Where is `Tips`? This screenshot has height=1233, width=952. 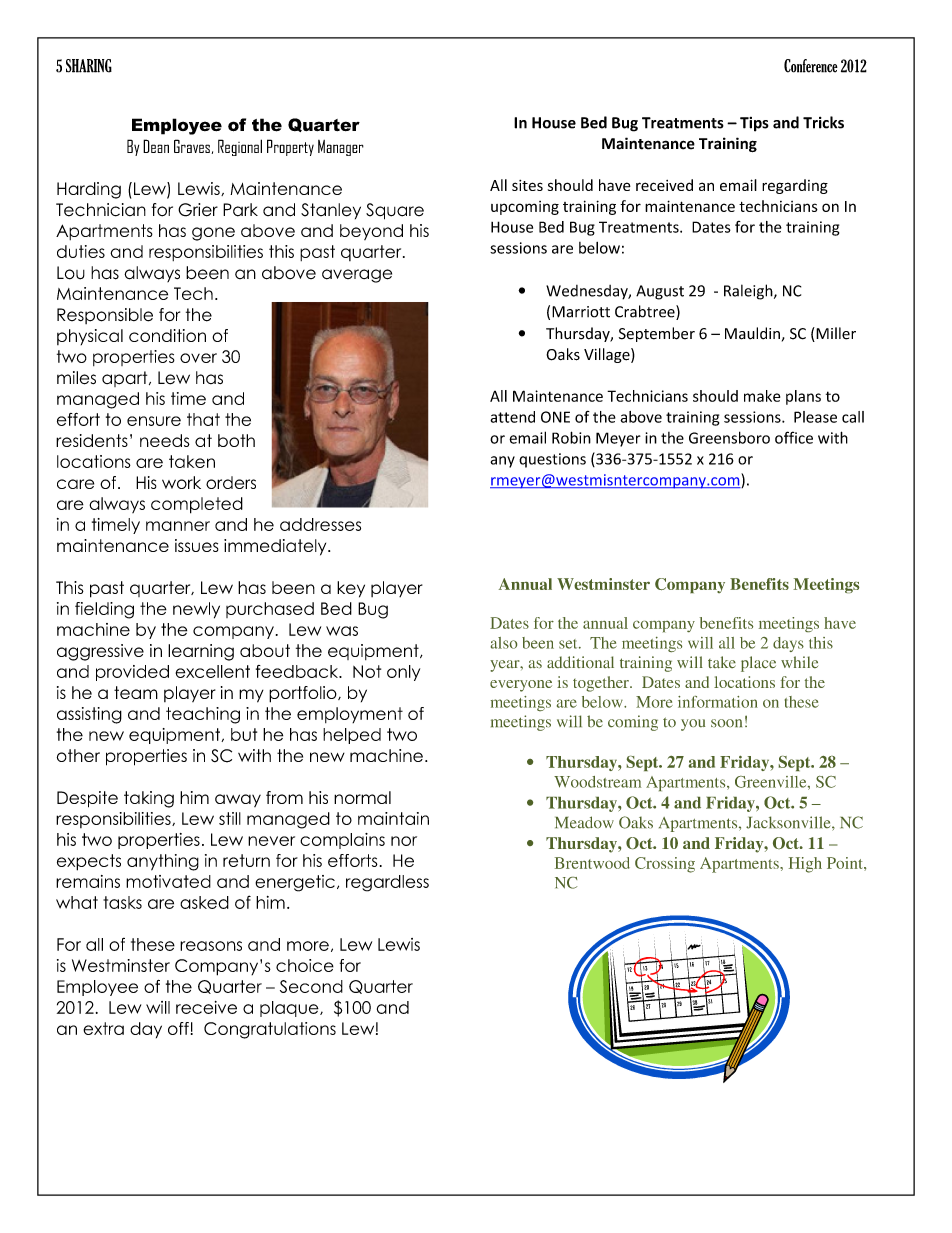
Tips is located at coordinates (754, 124).
